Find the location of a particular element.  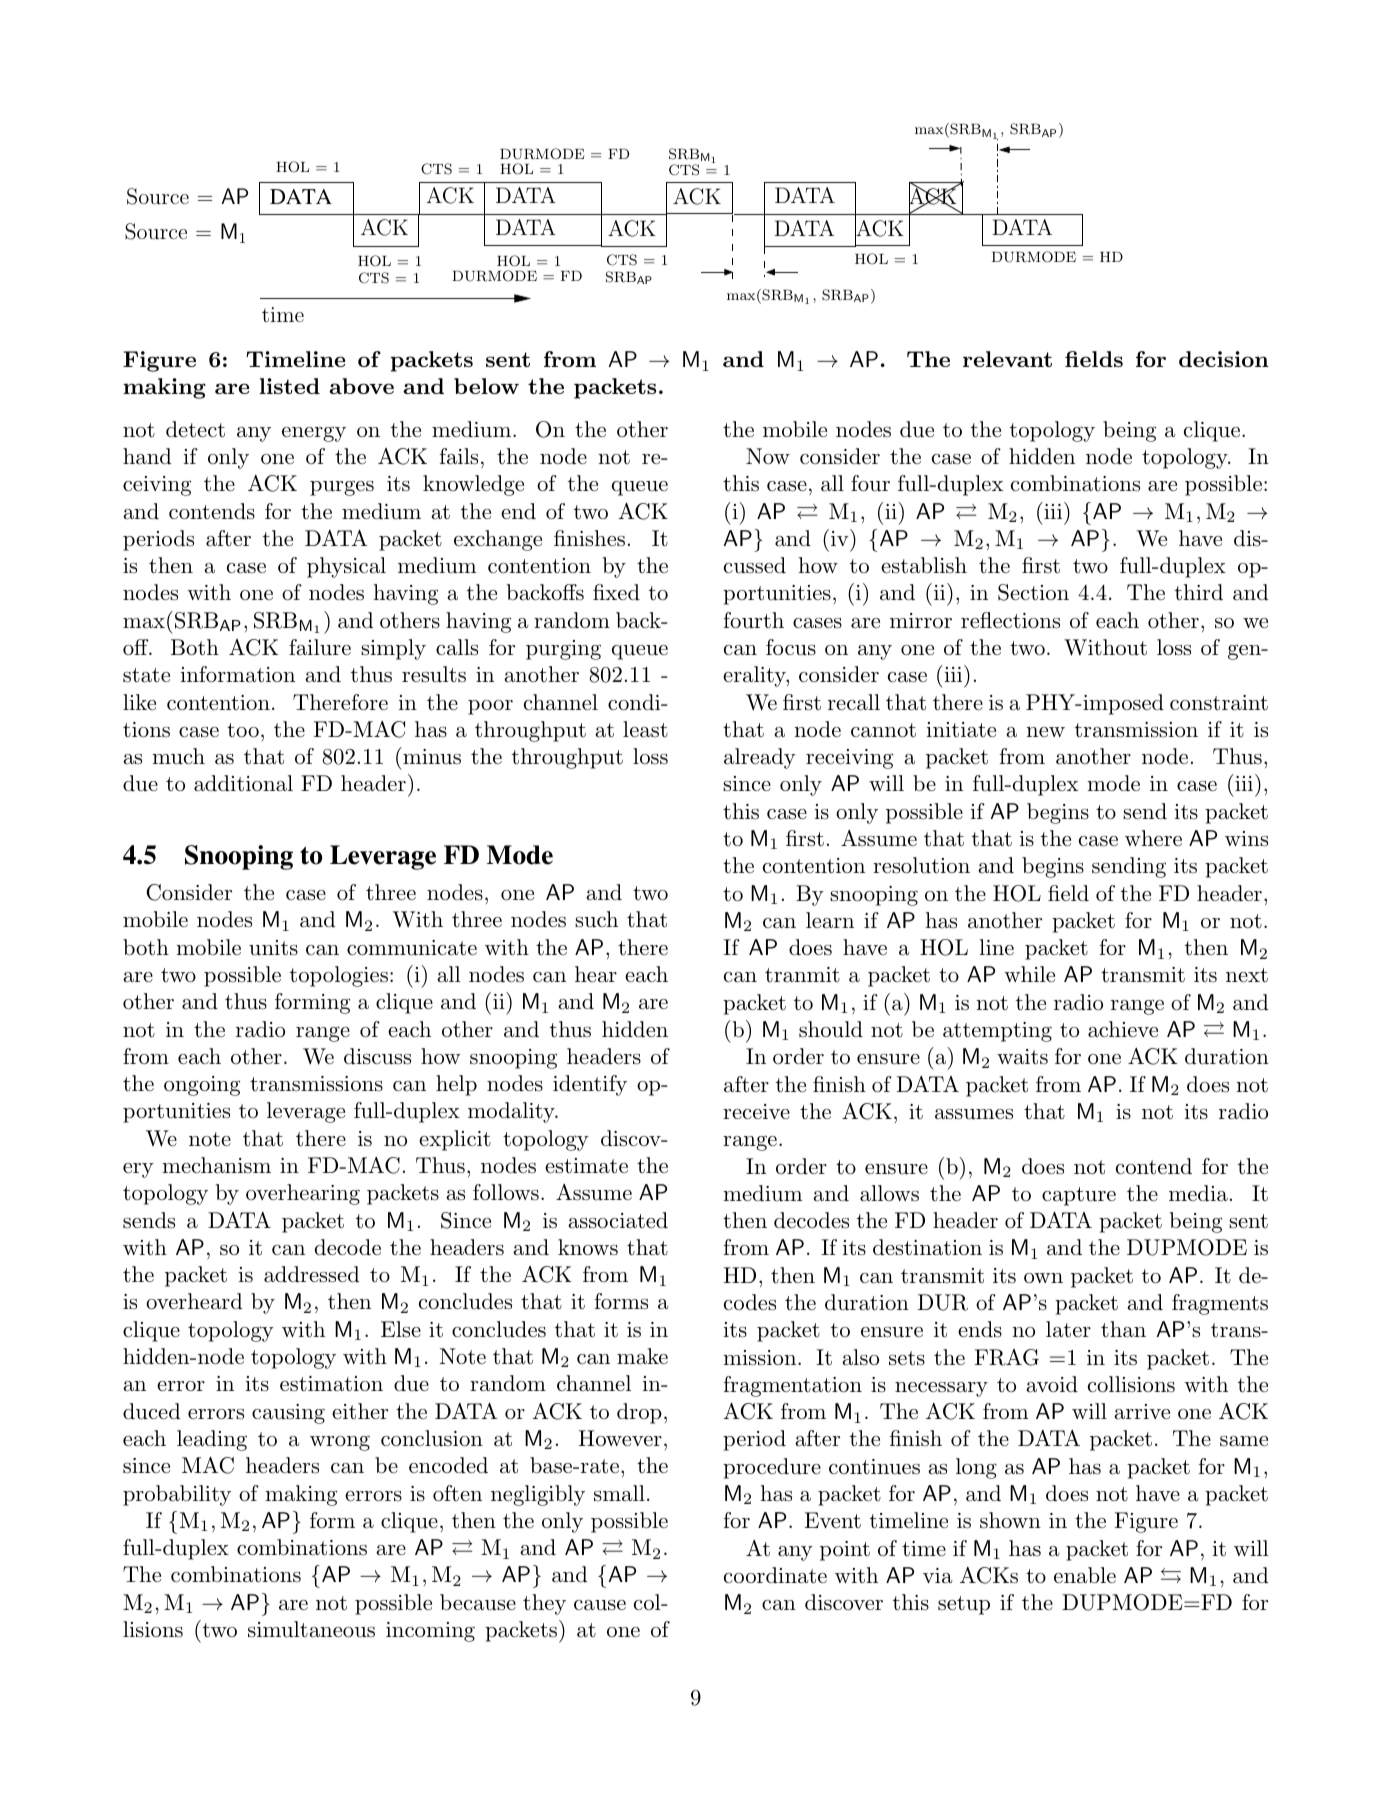

already is located at coordinates (760, 758).
